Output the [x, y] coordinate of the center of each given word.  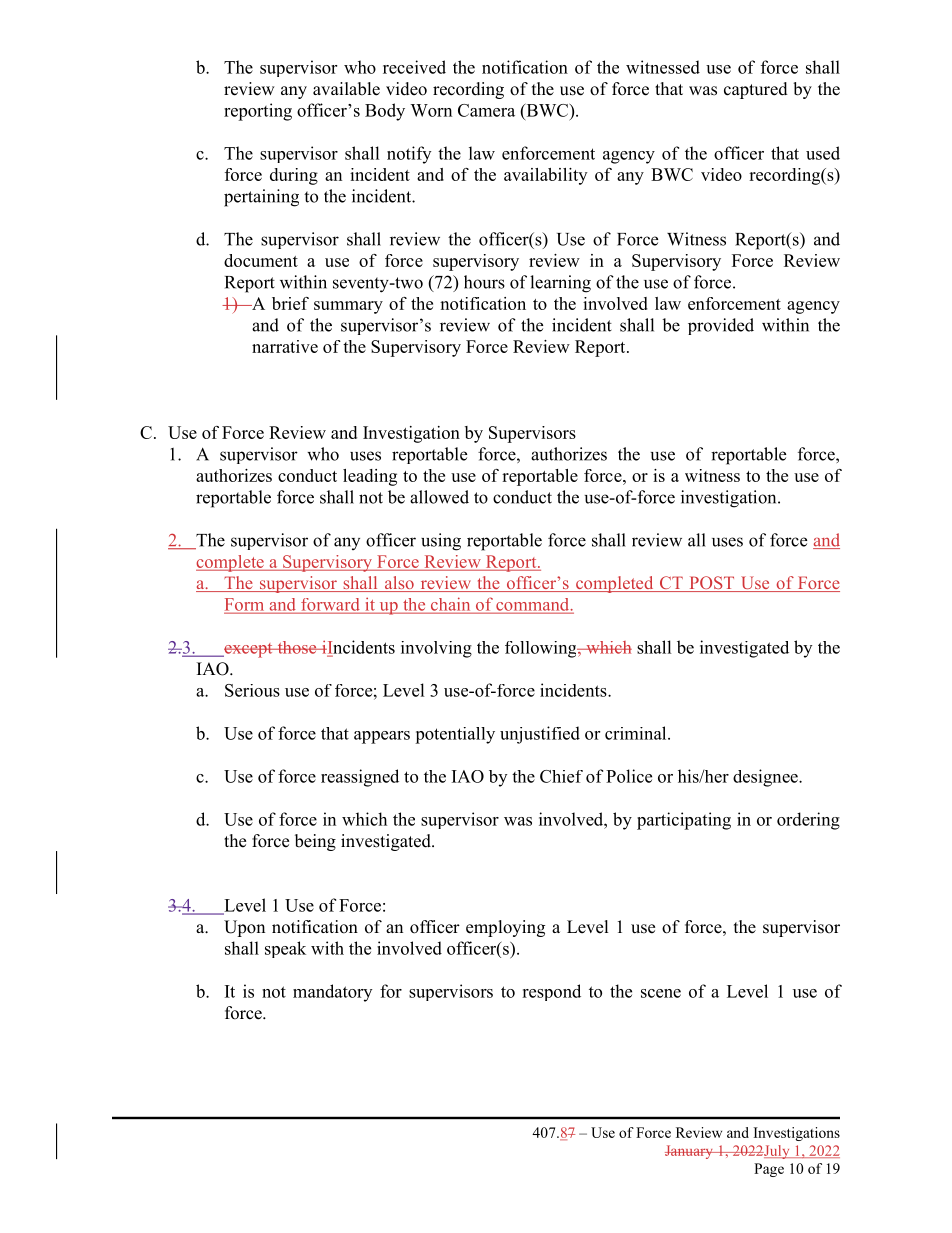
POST [712, 584]
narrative [285, 346]
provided [721, 326]
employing [505, 928]
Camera [486, 110]
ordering [808, 821]
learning [560, 284]
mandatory [332, 993]
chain [451, 605]
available [346, 89]
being [315, 842]
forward [330, 605]
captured [756, 90]
